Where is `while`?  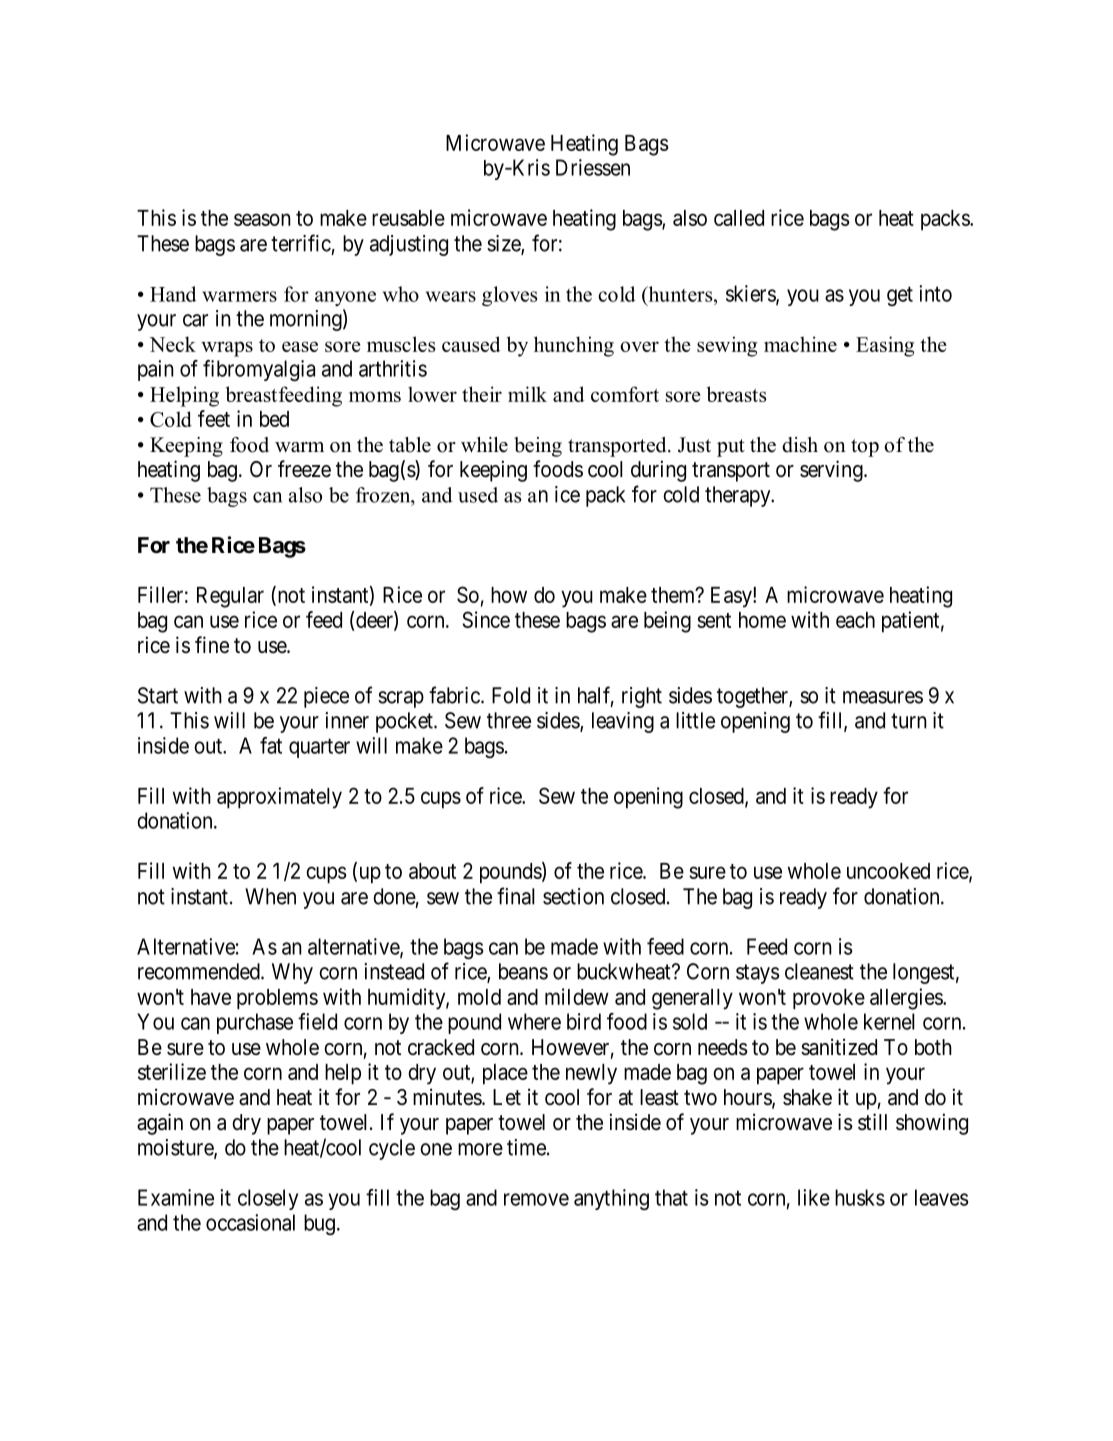
while is located at coordinates (484, 445).
